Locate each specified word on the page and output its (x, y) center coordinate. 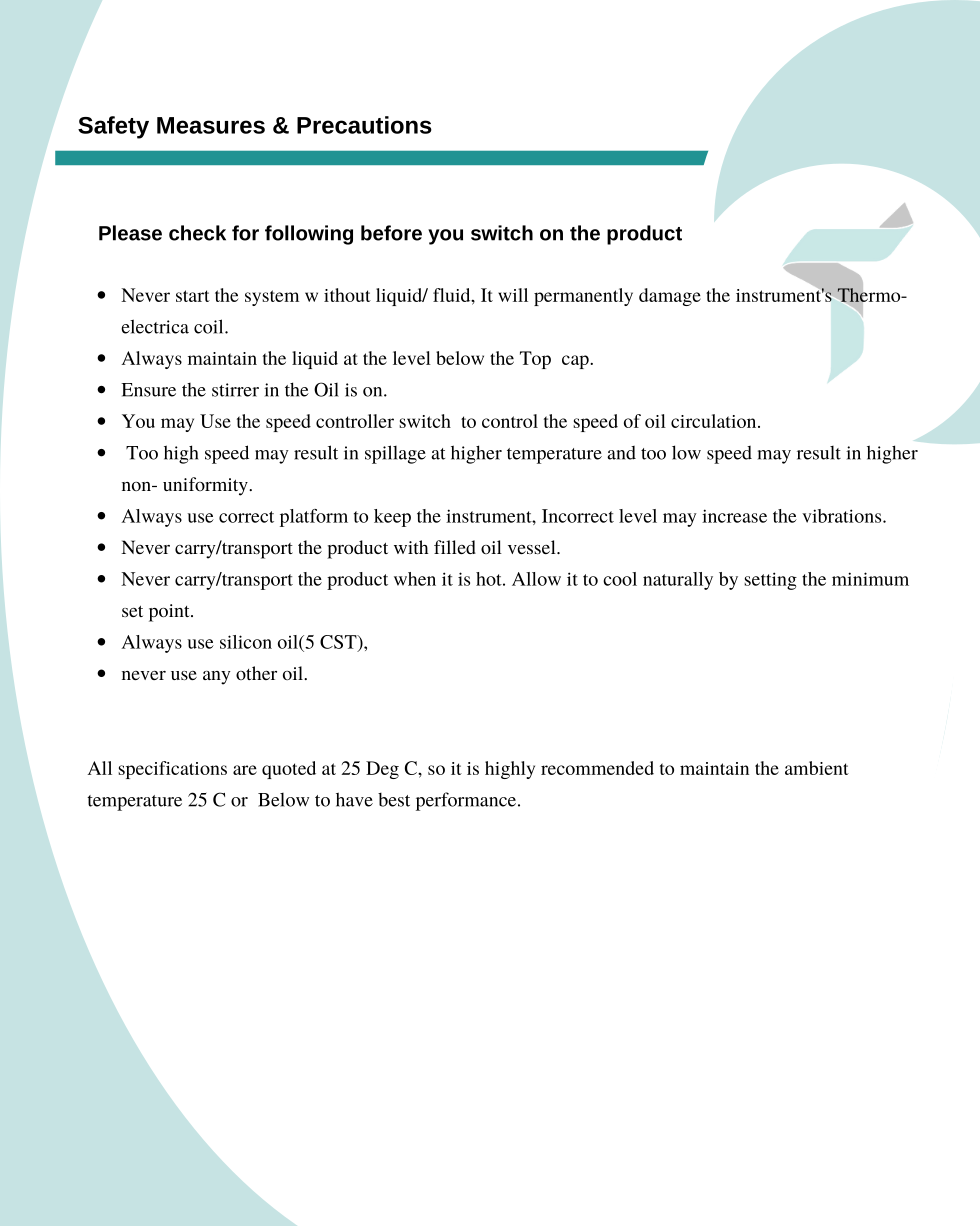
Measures (211, 125)
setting (770, 581)
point (170, 613)
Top (535, 360)
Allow (536, 579)
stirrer (235, 390)
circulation (715, 421)
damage (670, 297)
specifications (172, 770)
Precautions (364, 125)
